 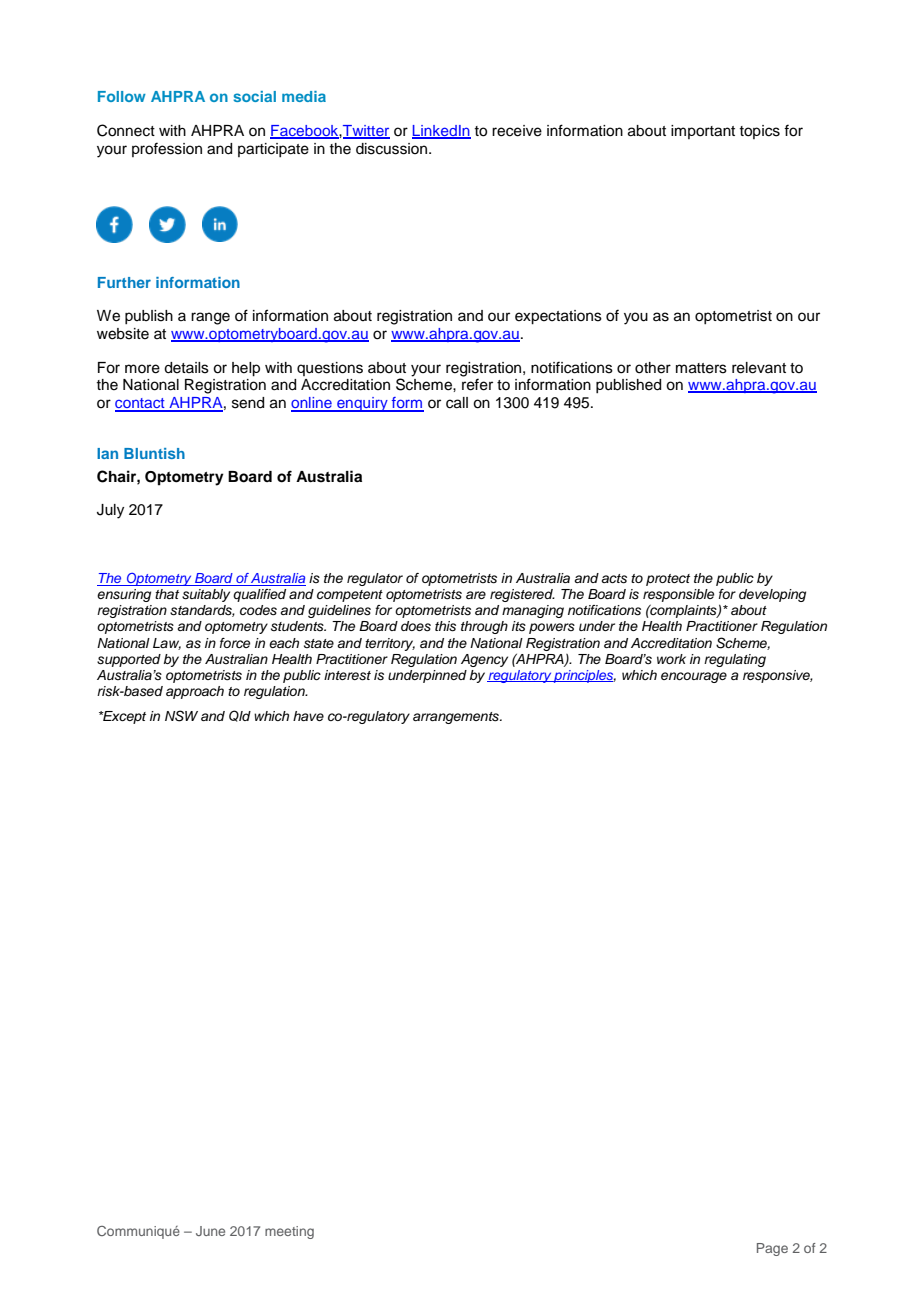 I want to click on discussion, so click(x=391, y=149).
